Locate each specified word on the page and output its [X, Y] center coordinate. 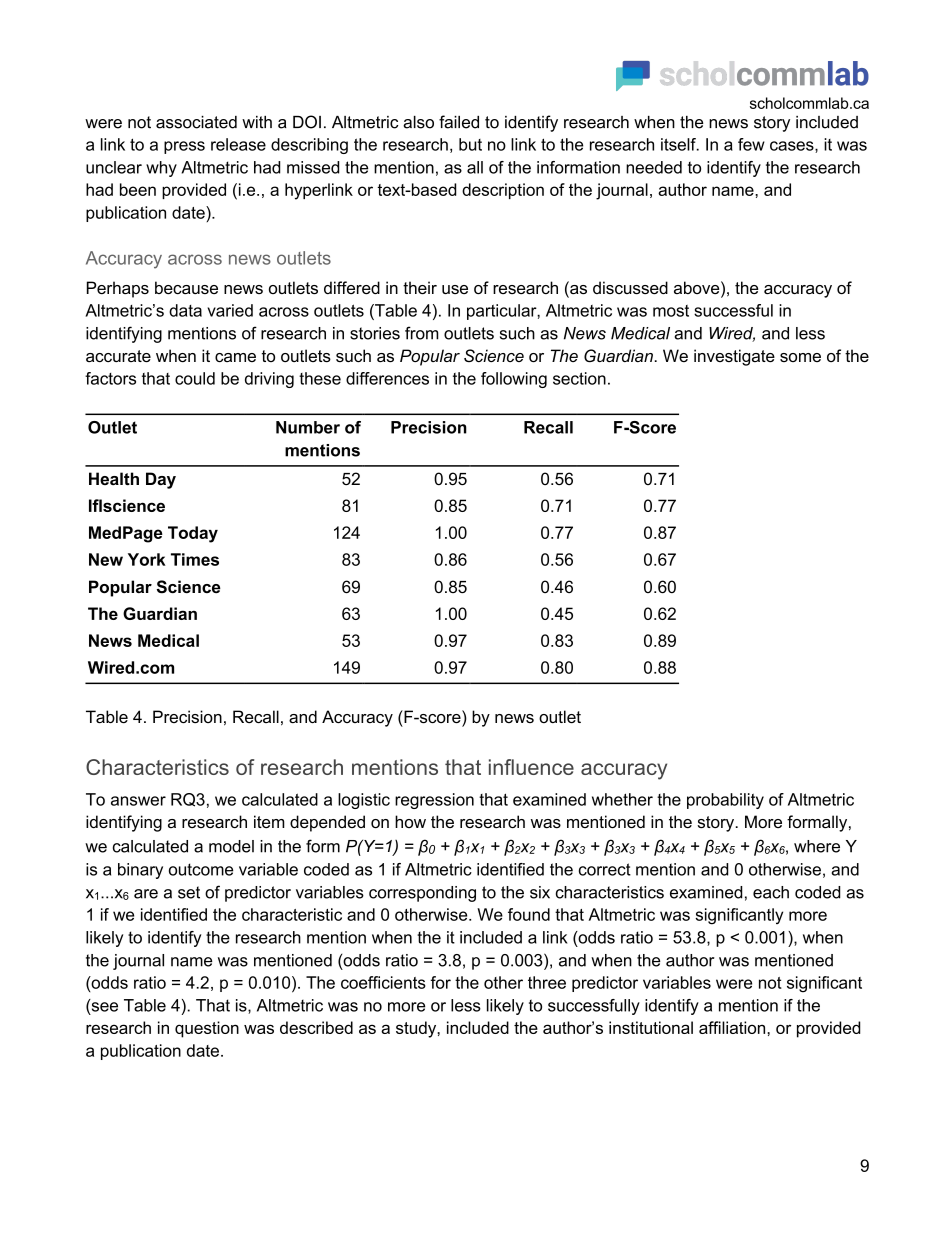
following [514, 380]
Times [195, 559]
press [184, 147]
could [195, 378]
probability [725, 801]
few [751, 144]
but [470, 144]
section [579, 378]
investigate [734, 357]
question [207, 1029]
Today [193, 534]
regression [434, 801]
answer [138, 801]
